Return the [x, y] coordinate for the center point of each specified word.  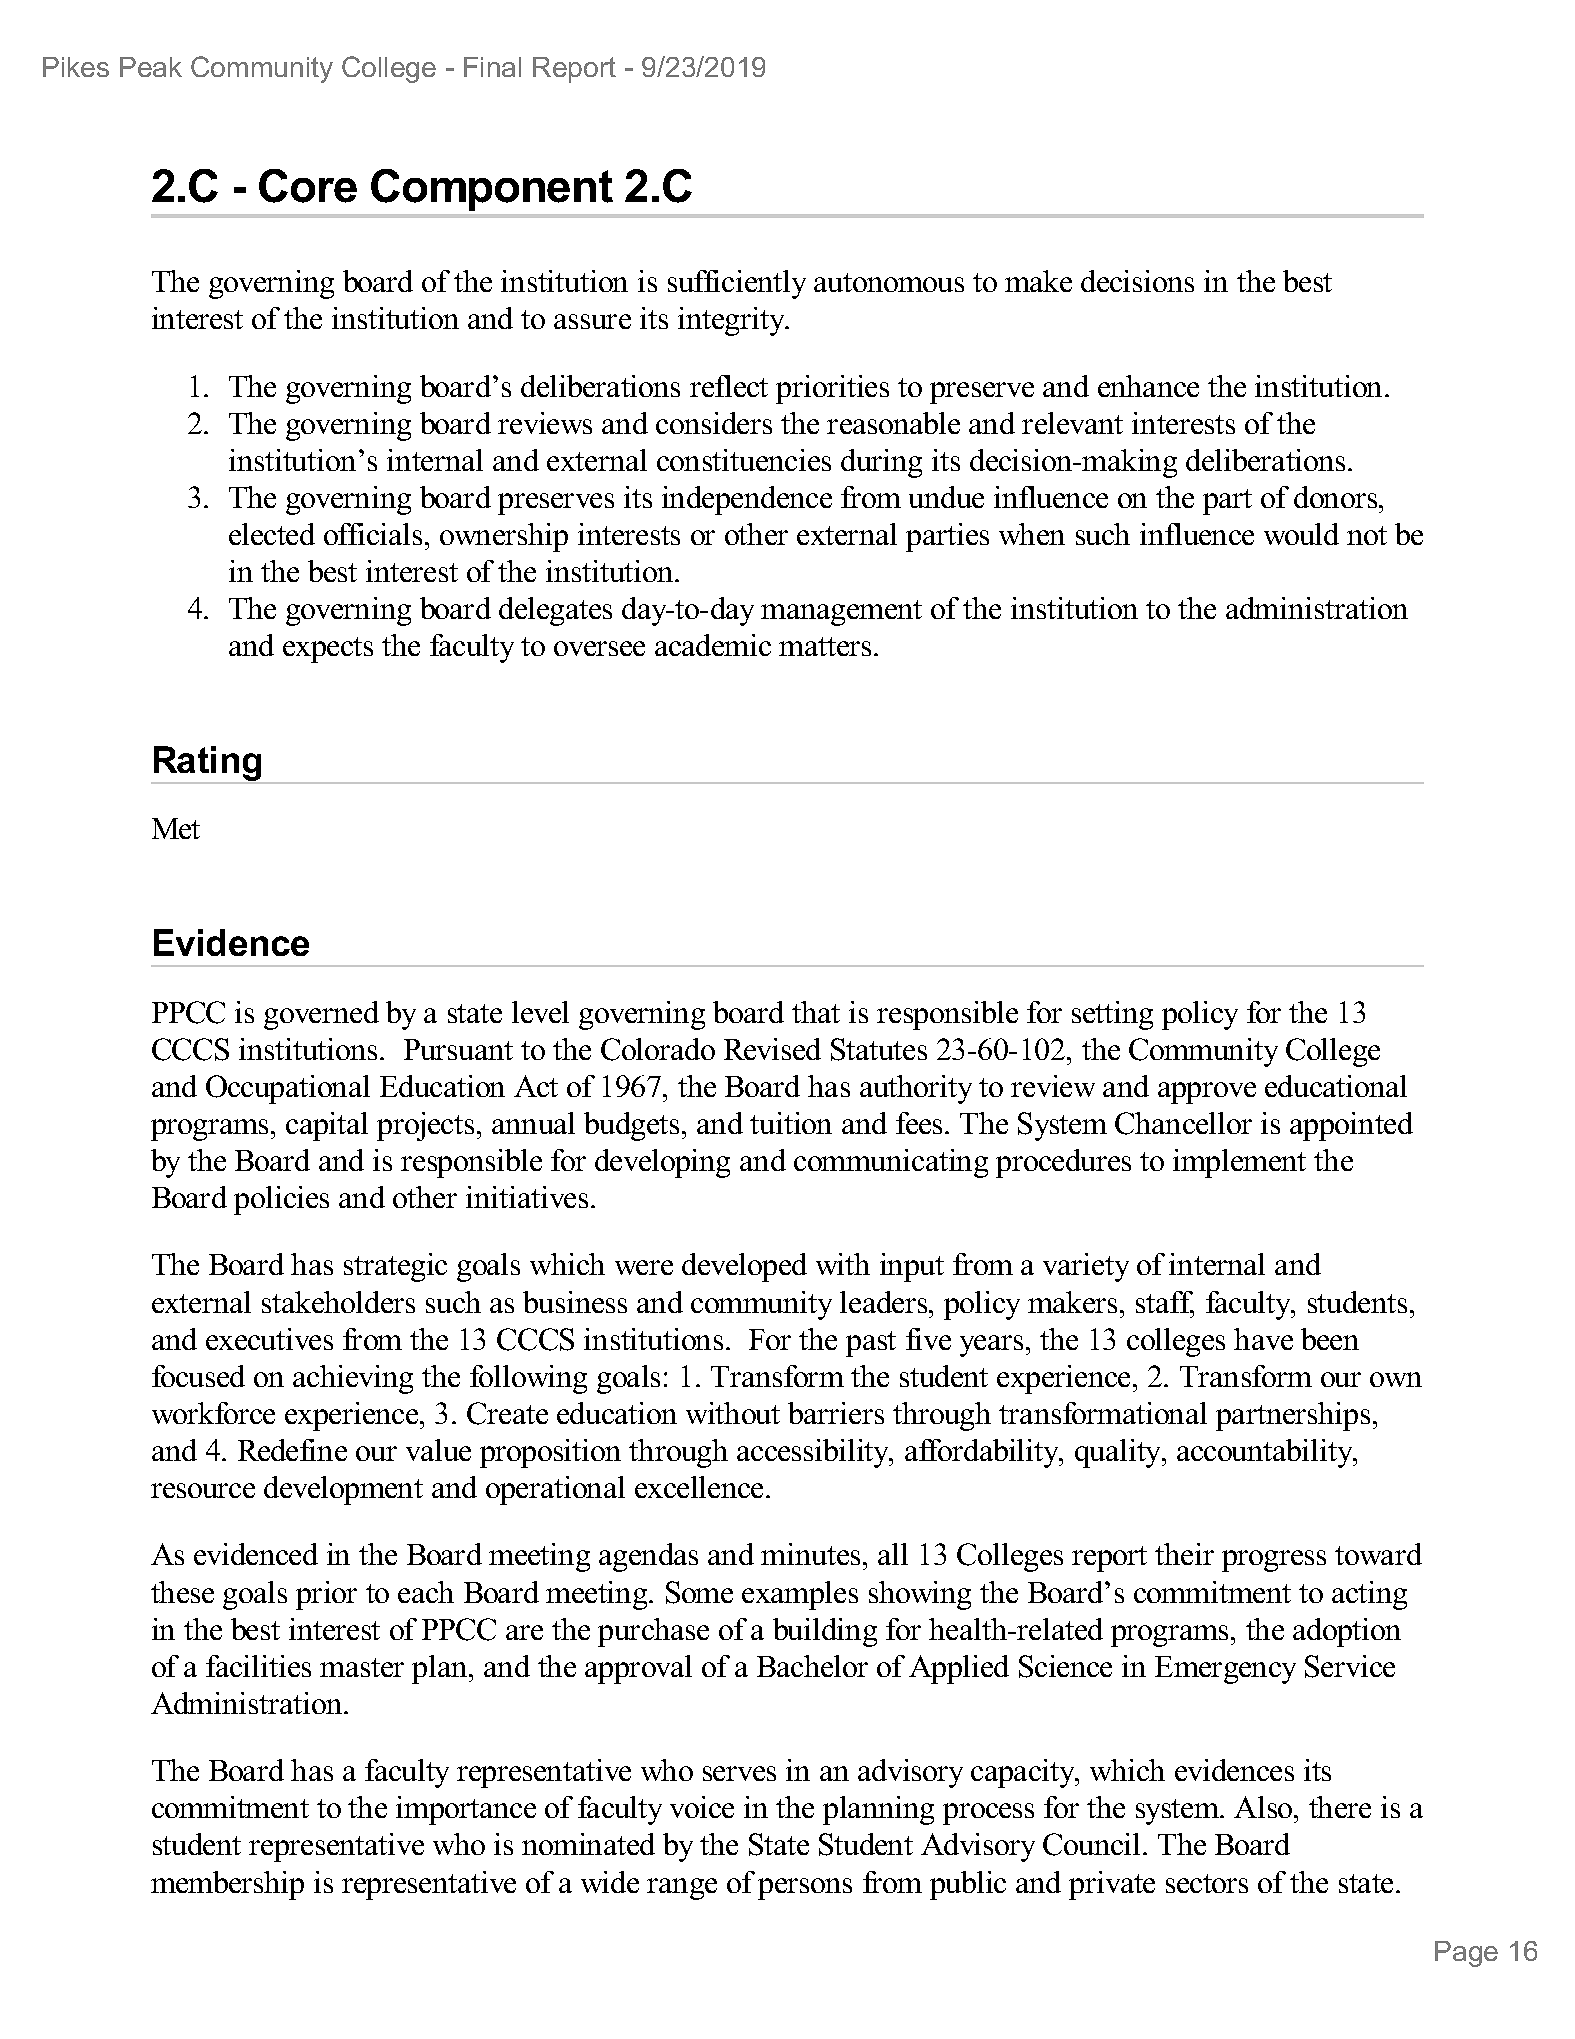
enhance [1148, 386]
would [1301, 534]
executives [269, 1339]
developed [744, 1267]
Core [308, 186]
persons [805, 1889]
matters [825, 646]
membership [227, 1885]
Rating [207, 764]
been [1330, 1339]
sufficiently [737, 284]
